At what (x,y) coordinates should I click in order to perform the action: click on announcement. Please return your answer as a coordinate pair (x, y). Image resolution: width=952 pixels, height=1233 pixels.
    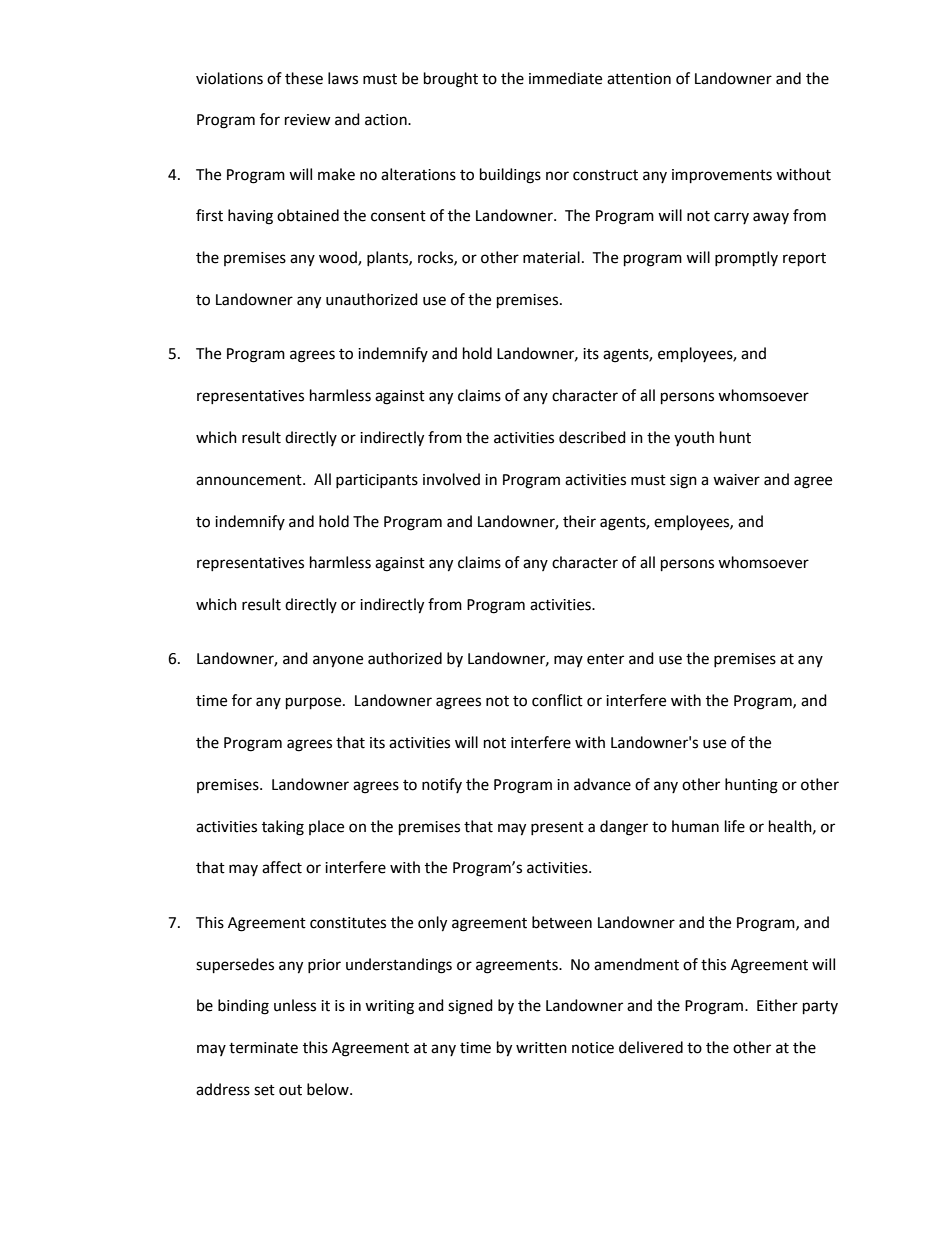
    Looking at the image, I should click on (250, 480).
